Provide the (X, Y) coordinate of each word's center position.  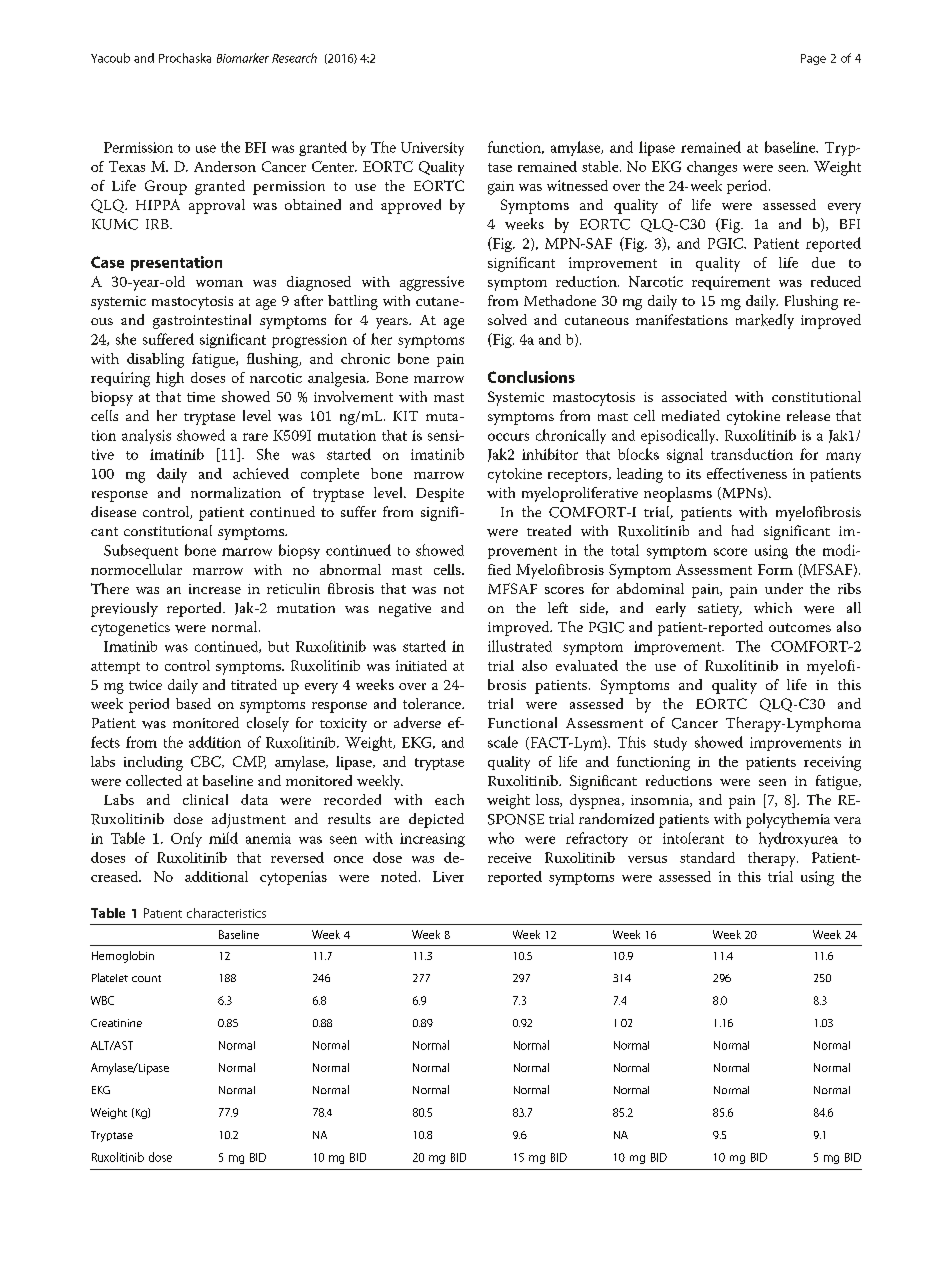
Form (775, 569)
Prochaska (185, 58)
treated (549, 530)
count (146, 978)
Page (813, 59)
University (432, 149)
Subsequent (141, 551)
